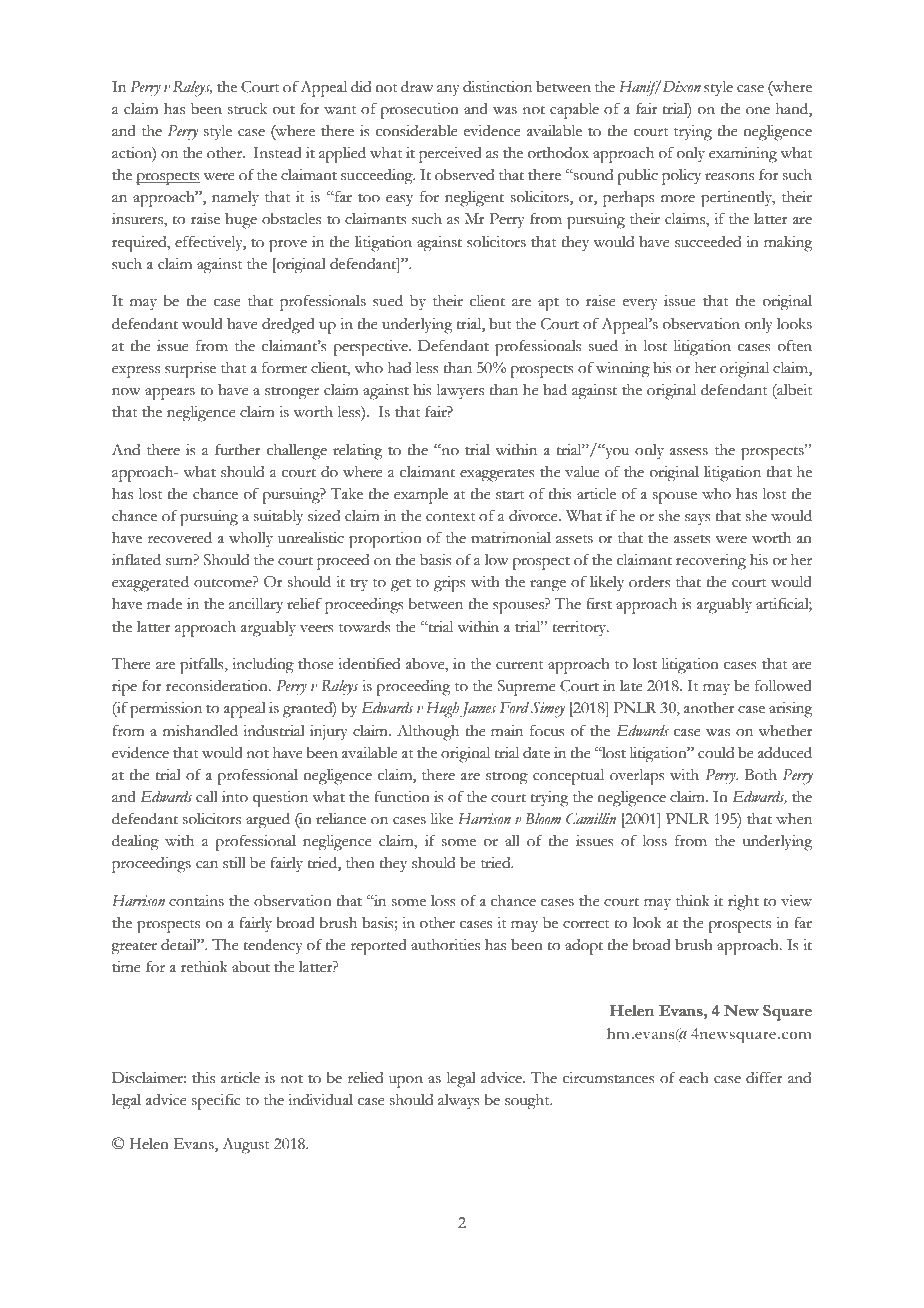 The width and height of the screenshot is (924, 1308). I want to click on always, so click(459, 1101).
